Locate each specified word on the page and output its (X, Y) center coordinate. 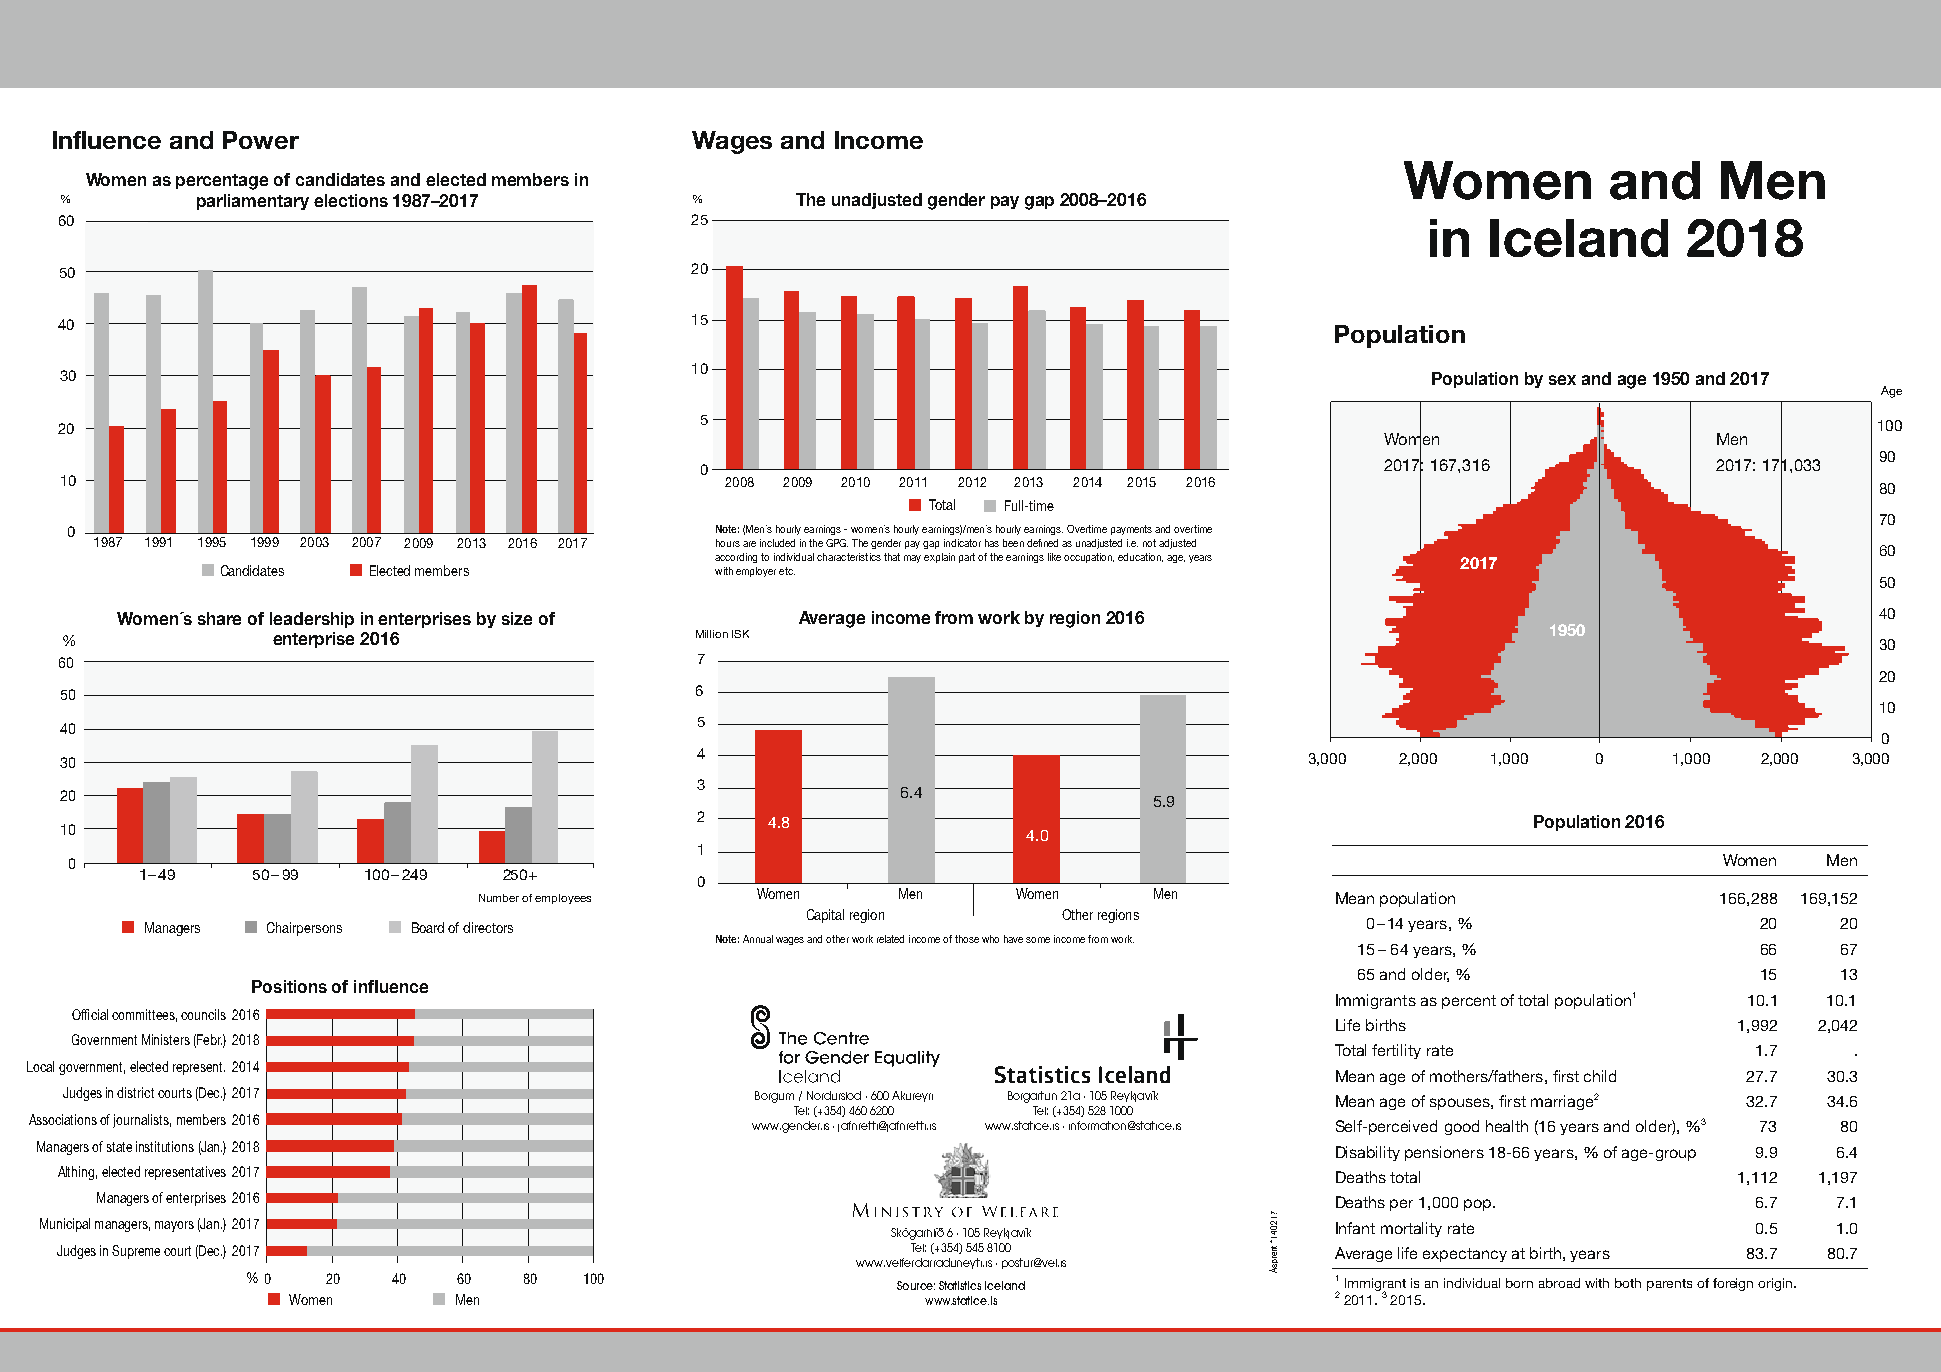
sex (1562, 380)
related (890, 939)
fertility (1396, 1051)
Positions (289, 986)
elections (351, 200)
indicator (962, 543)
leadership (312, 620)
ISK (740, 634)
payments (1131, 530)
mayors (174, 1226)
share (219, 618)
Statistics (960, 1285)
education (1140, 557)
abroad (1559, 1283)
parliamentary (253, 202)
